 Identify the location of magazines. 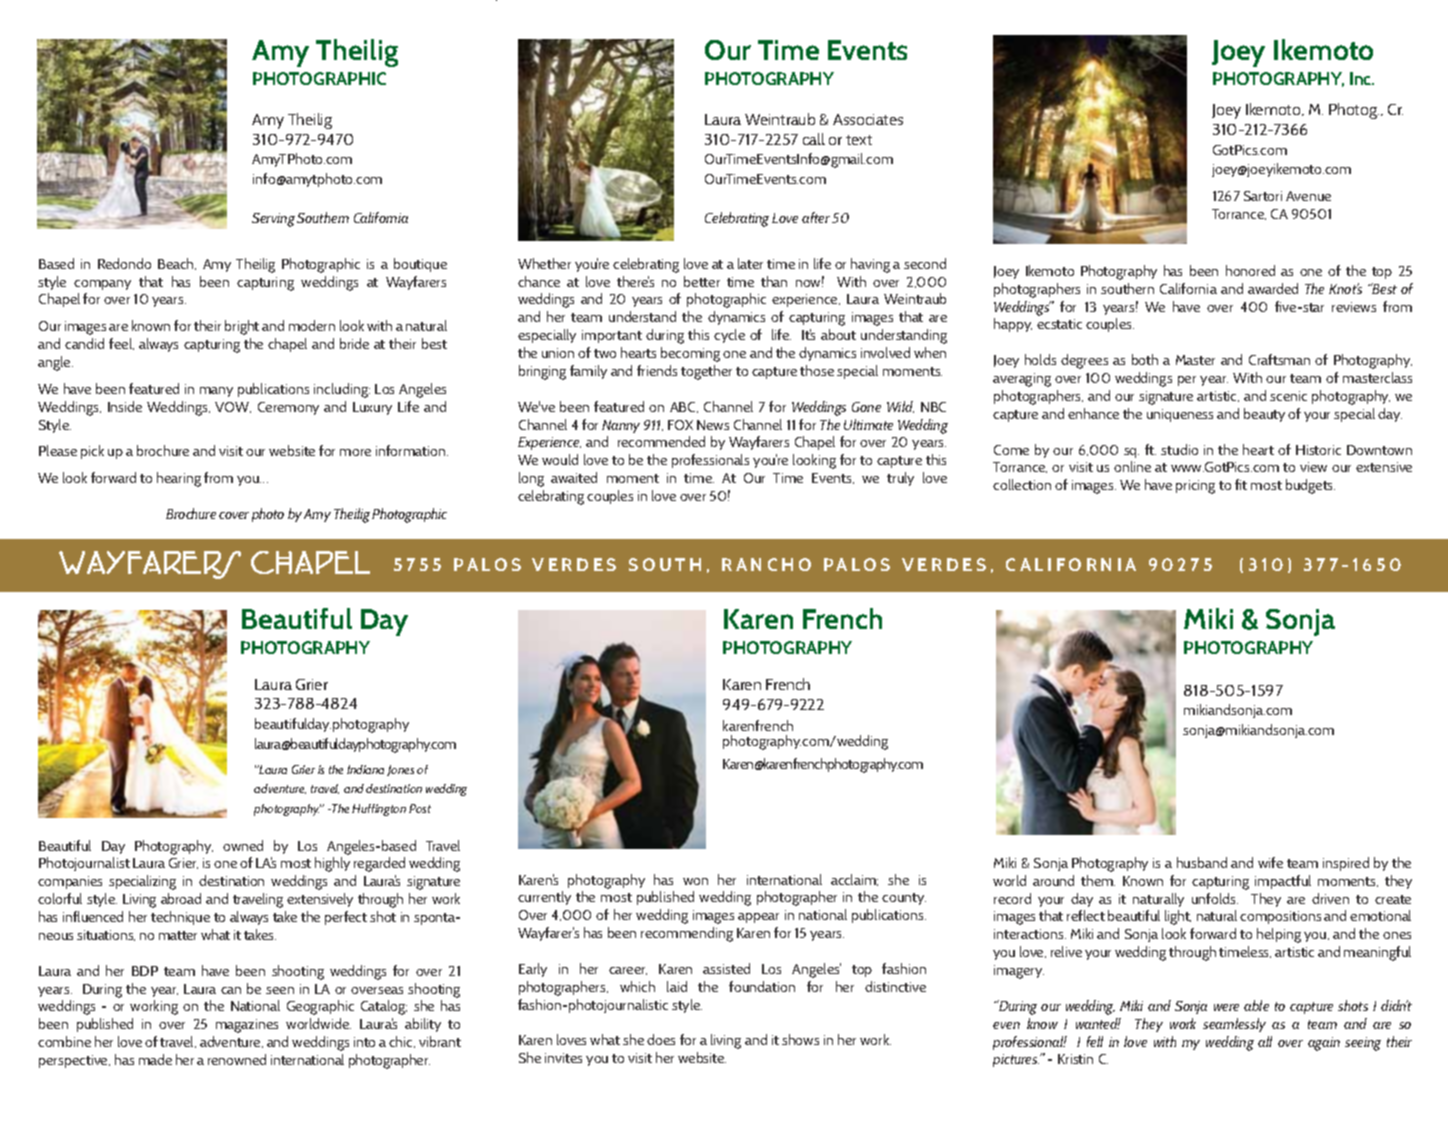
(247, 1026).
